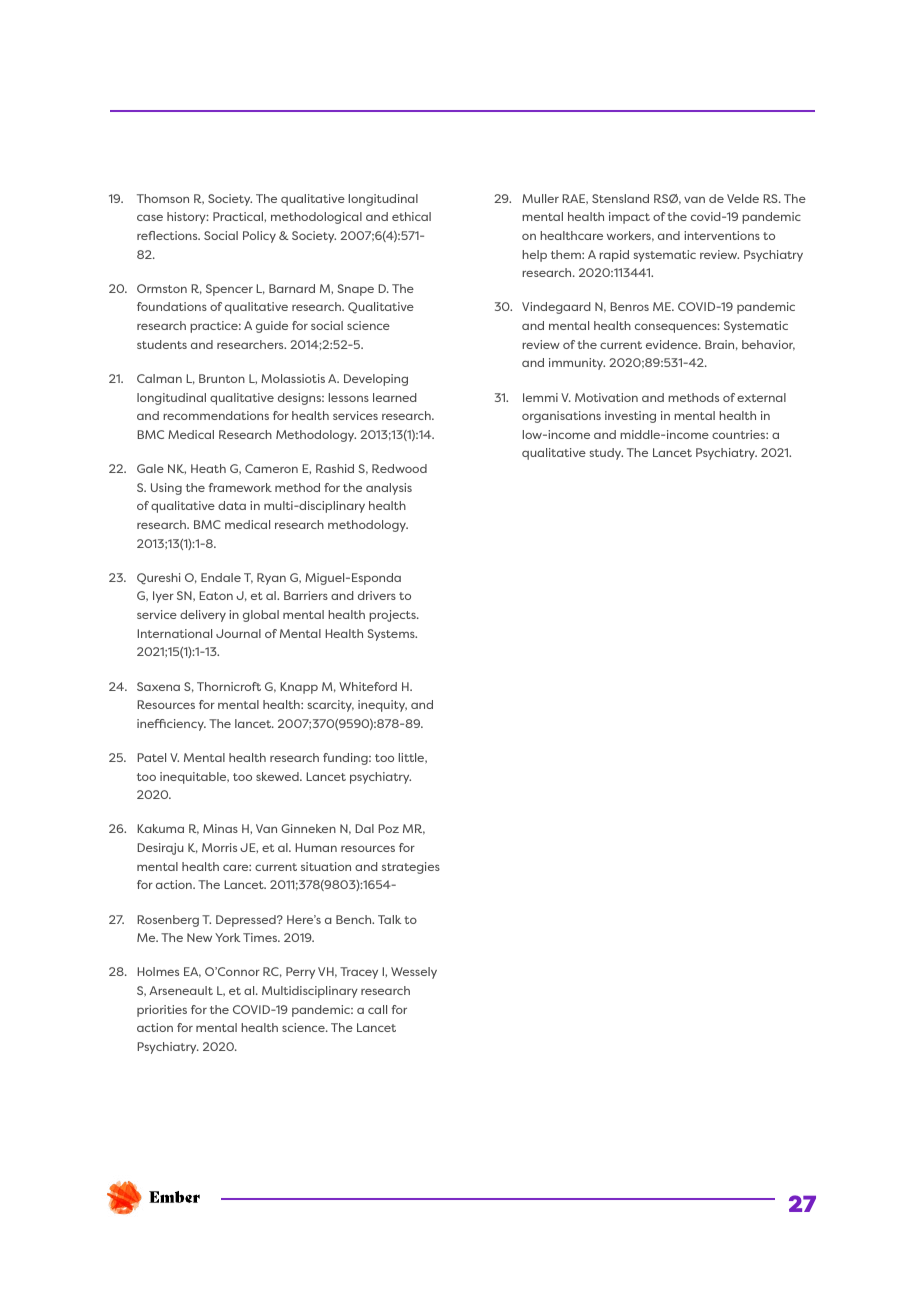  I want to click on interventions, so click(722, 235).
